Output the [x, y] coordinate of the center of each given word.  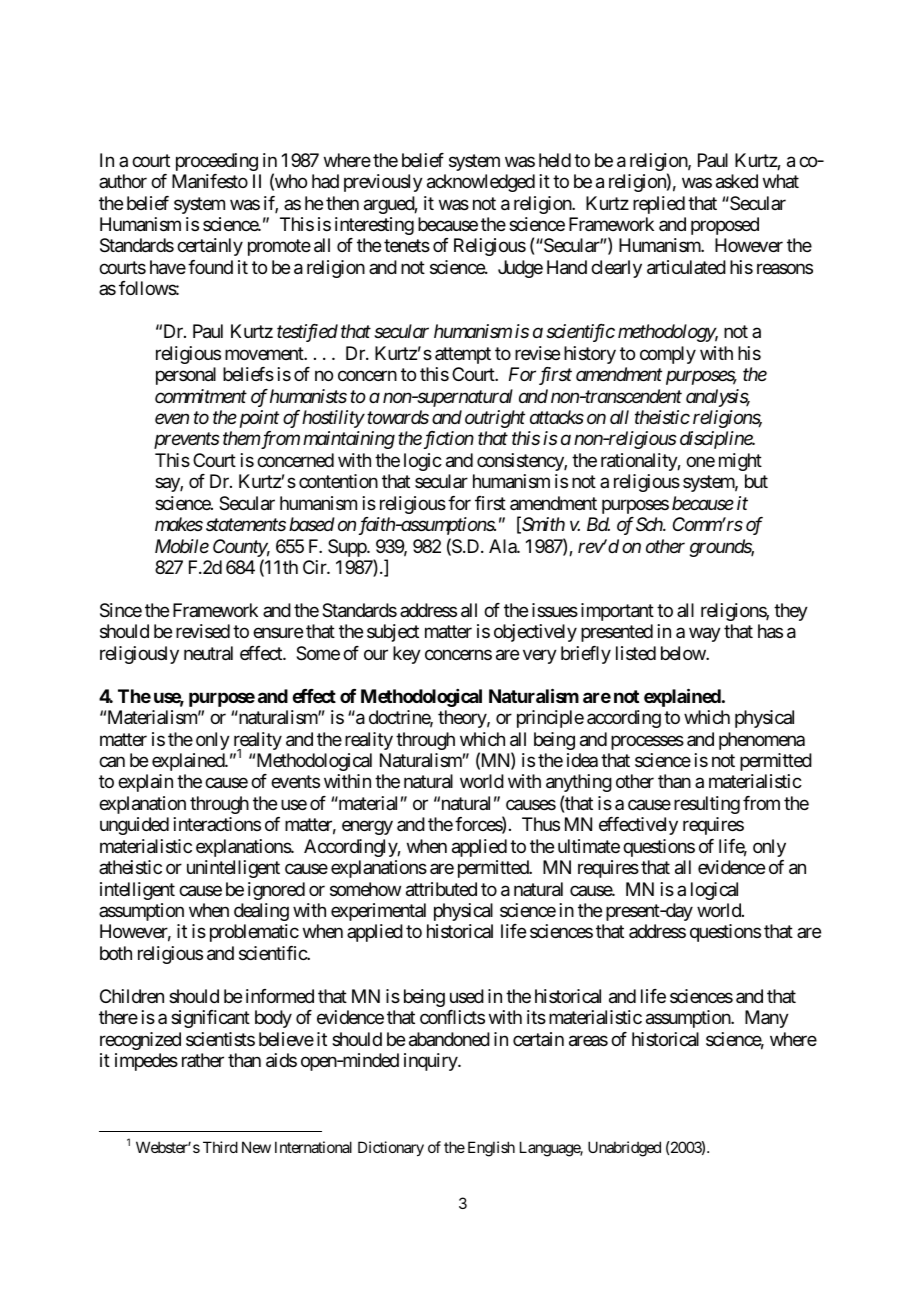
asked [737, 181]
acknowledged [481, 183]
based [312, 524]
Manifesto [210, 181]
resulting [707, 805]
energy [367, 828]
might [740, 462]
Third [220, 1147]
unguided [134, 826]
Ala [503, 546]
